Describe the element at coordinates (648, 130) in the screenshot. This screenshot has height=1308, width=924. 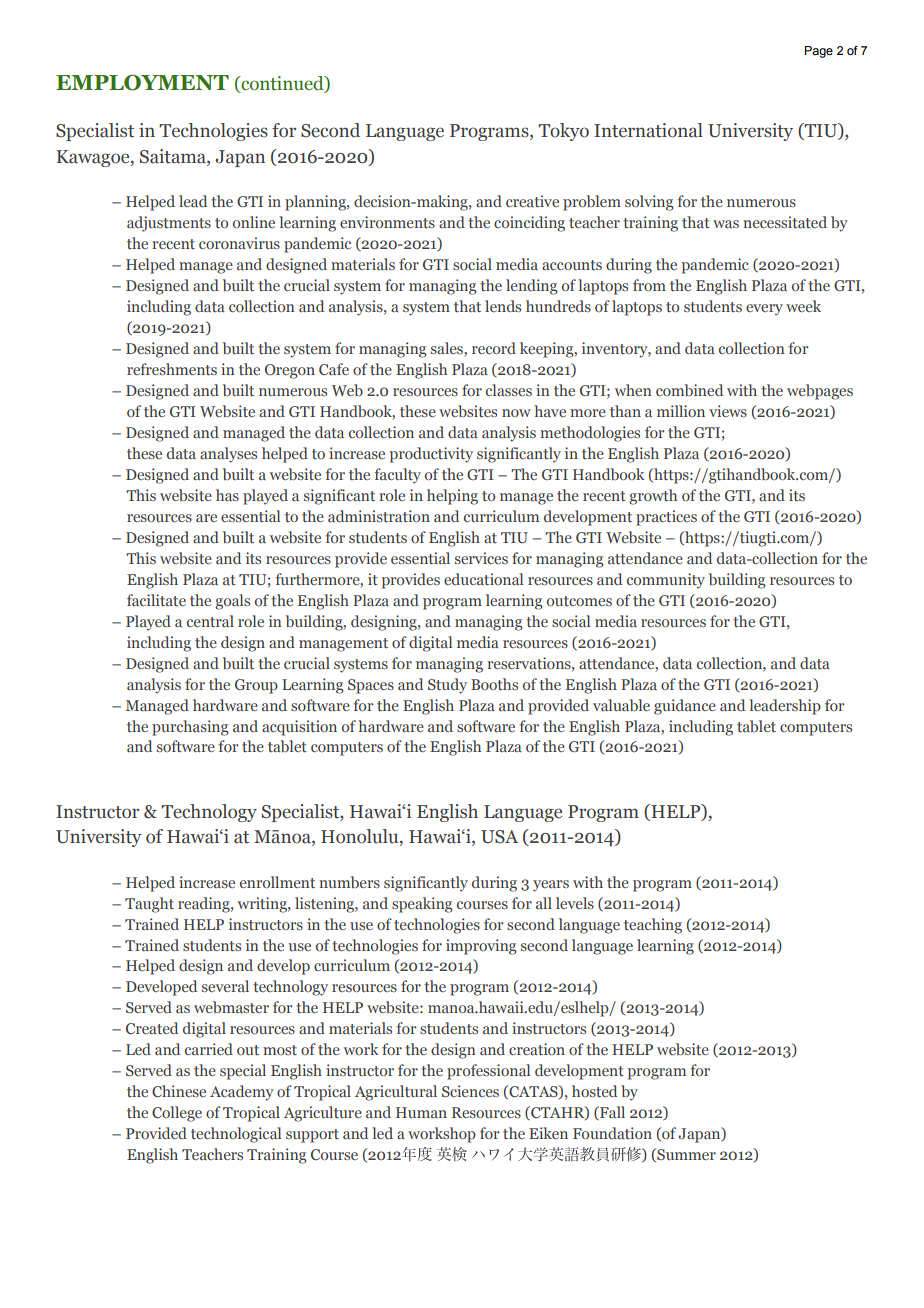
I see `International` at that location.
